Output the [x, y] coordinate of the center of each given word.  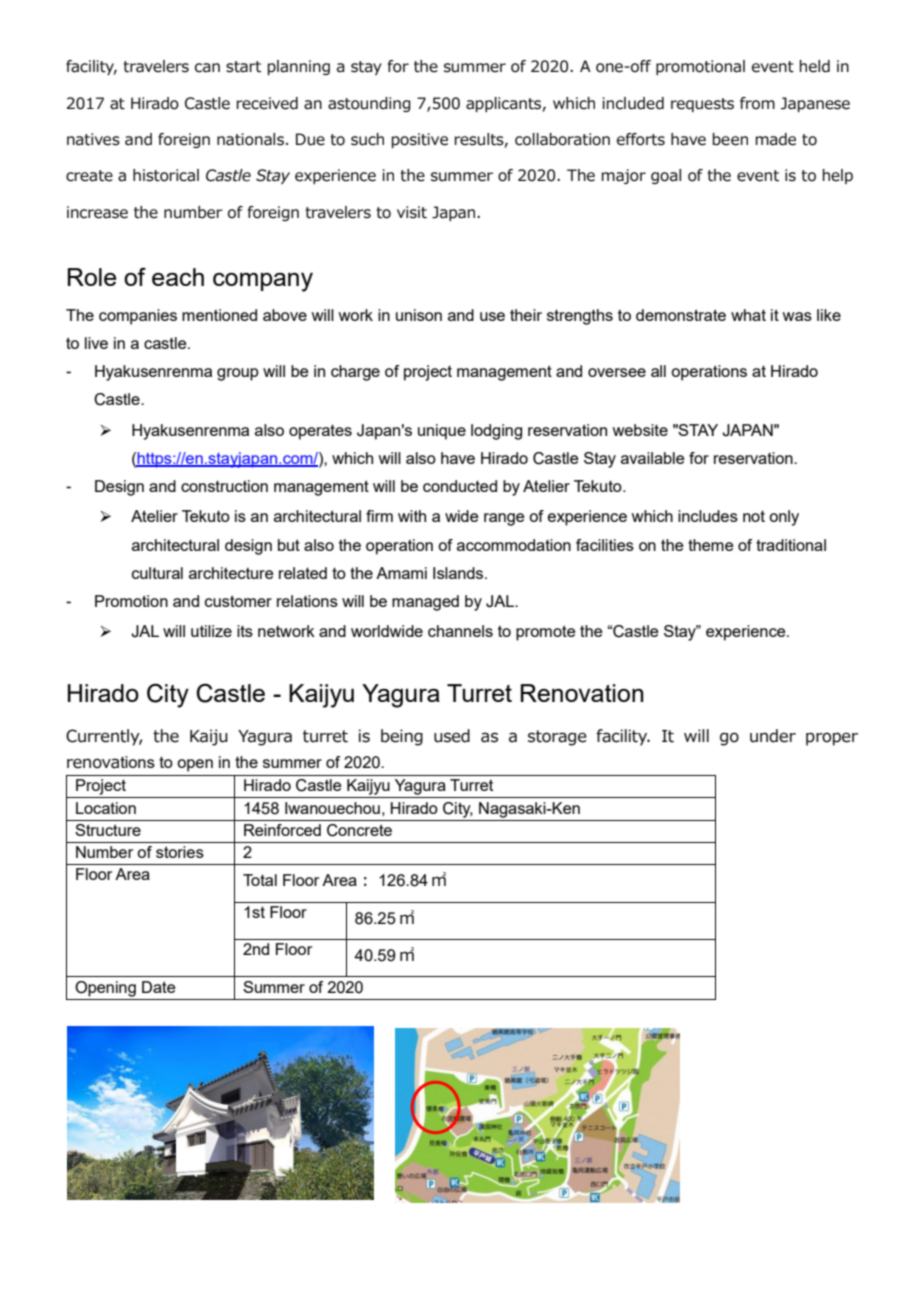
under [773, 736]
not [754, 516]
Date [158, 987]
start [243, 67]
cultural [157, 573]
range [504, 519]
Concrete [359, 830]
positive [420, 140]
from [757, 103]
